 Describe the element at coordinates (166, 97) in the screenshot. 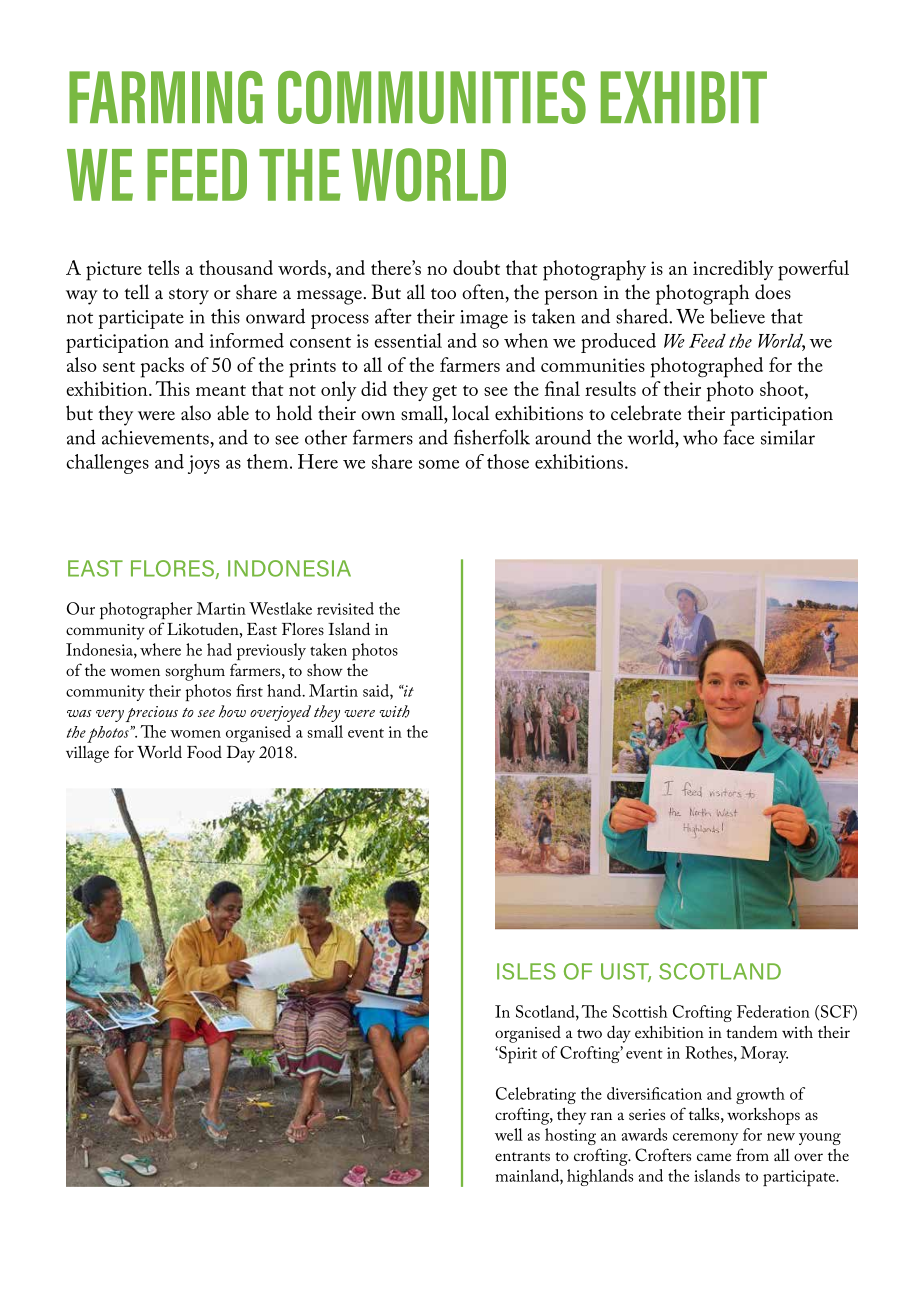

I see `FARMING` at that location.
